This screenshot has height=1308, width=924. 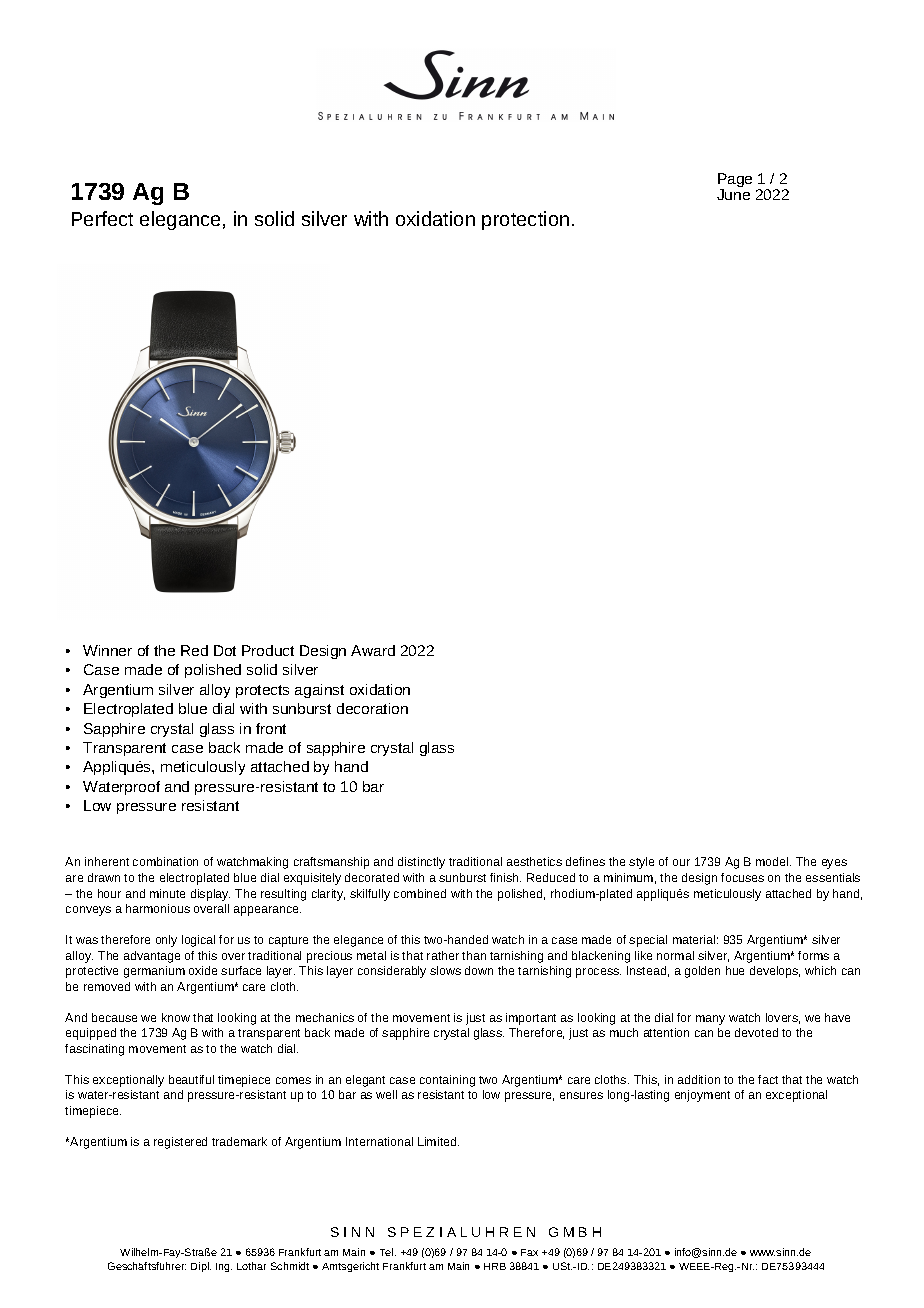 What do you see at coordinates (201, 1267) in the screenshot?
I see `Dipl` at bounding box center [201, 1267].
